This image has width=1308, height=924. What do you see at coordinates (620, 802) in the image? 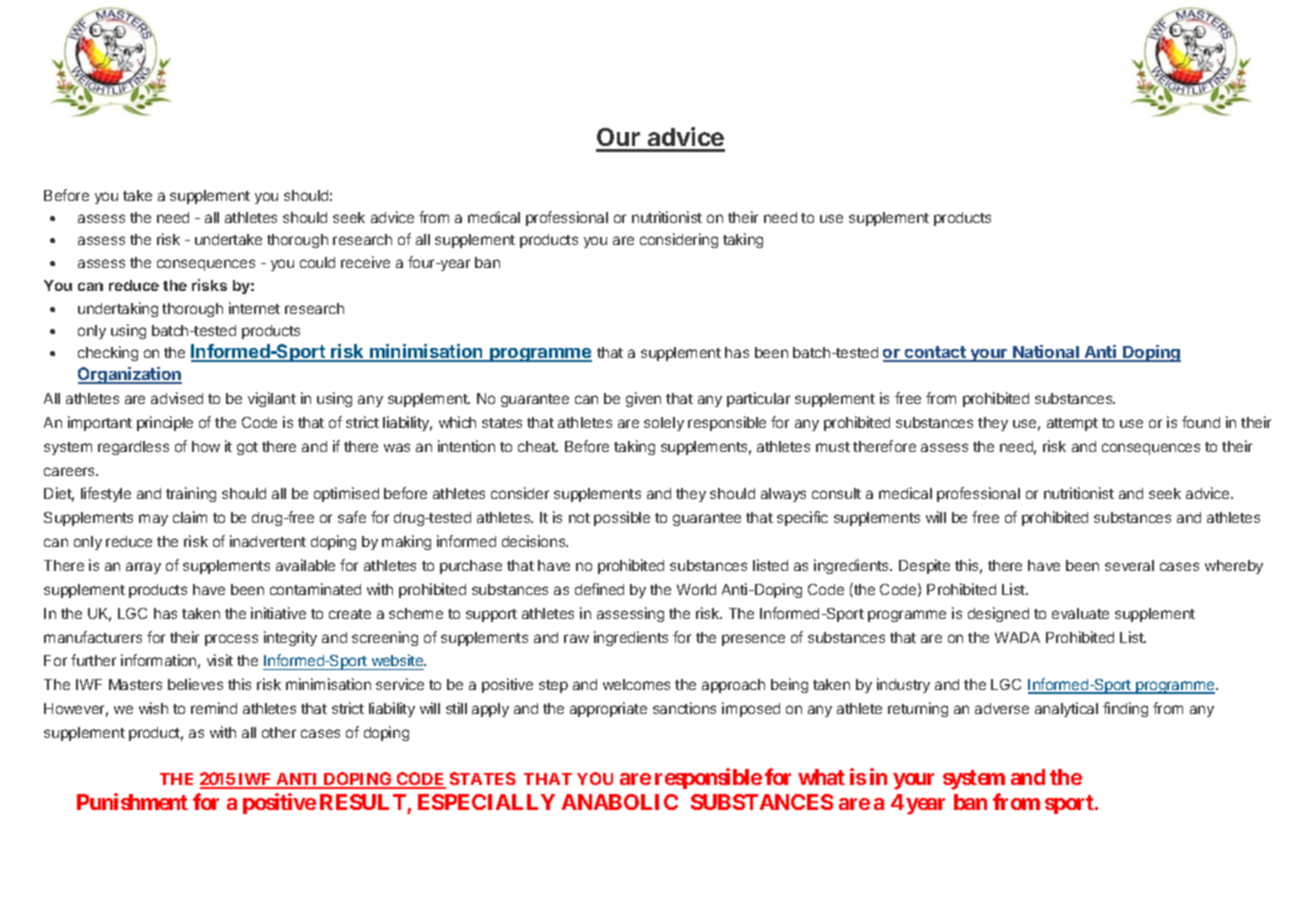
I see `ANABOLIC` at bounding box center [620, 802].
